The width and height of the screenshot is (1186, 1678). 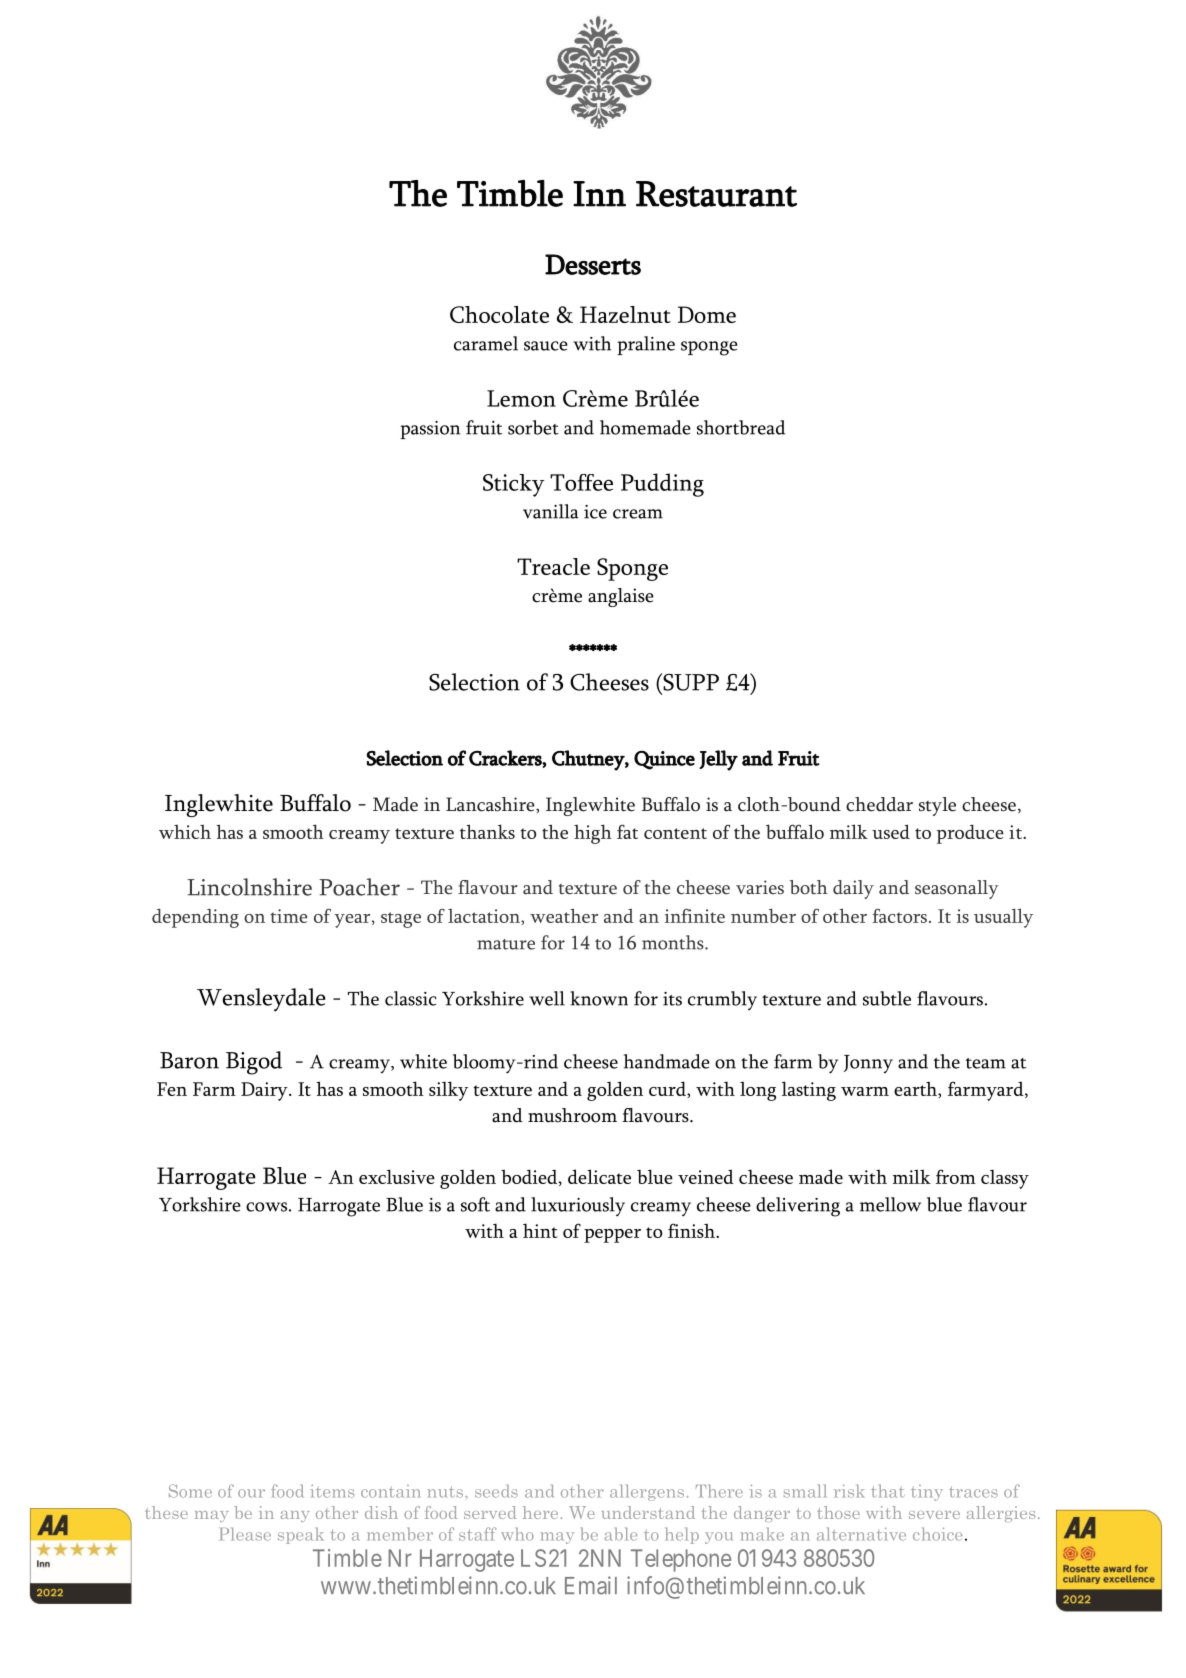 I want to click on Restaurant, so click(x=716, y=194).
